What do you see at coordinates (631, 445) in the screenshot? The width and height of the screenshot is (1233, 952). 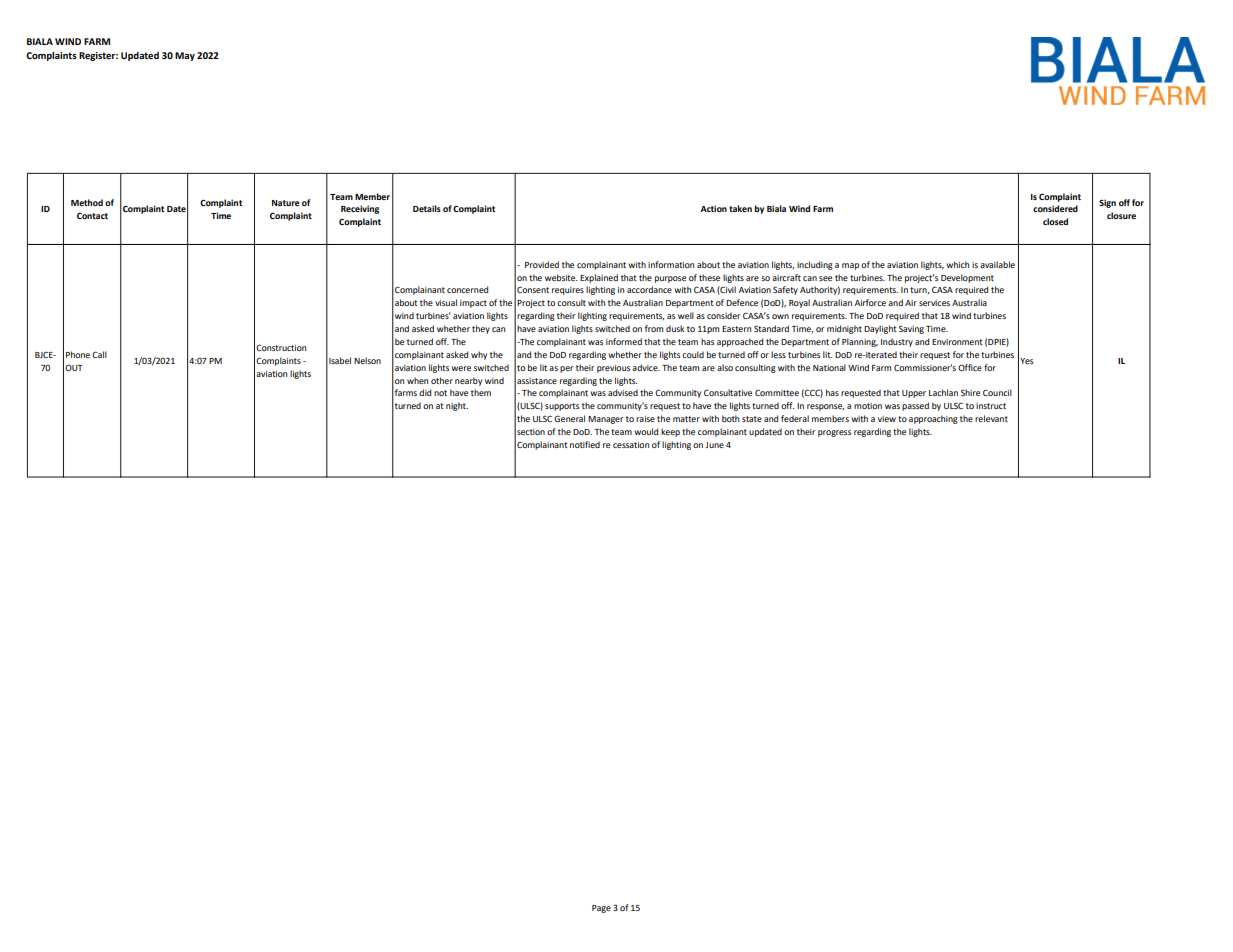 I see `cessation` at bounding box center [631, 445].
